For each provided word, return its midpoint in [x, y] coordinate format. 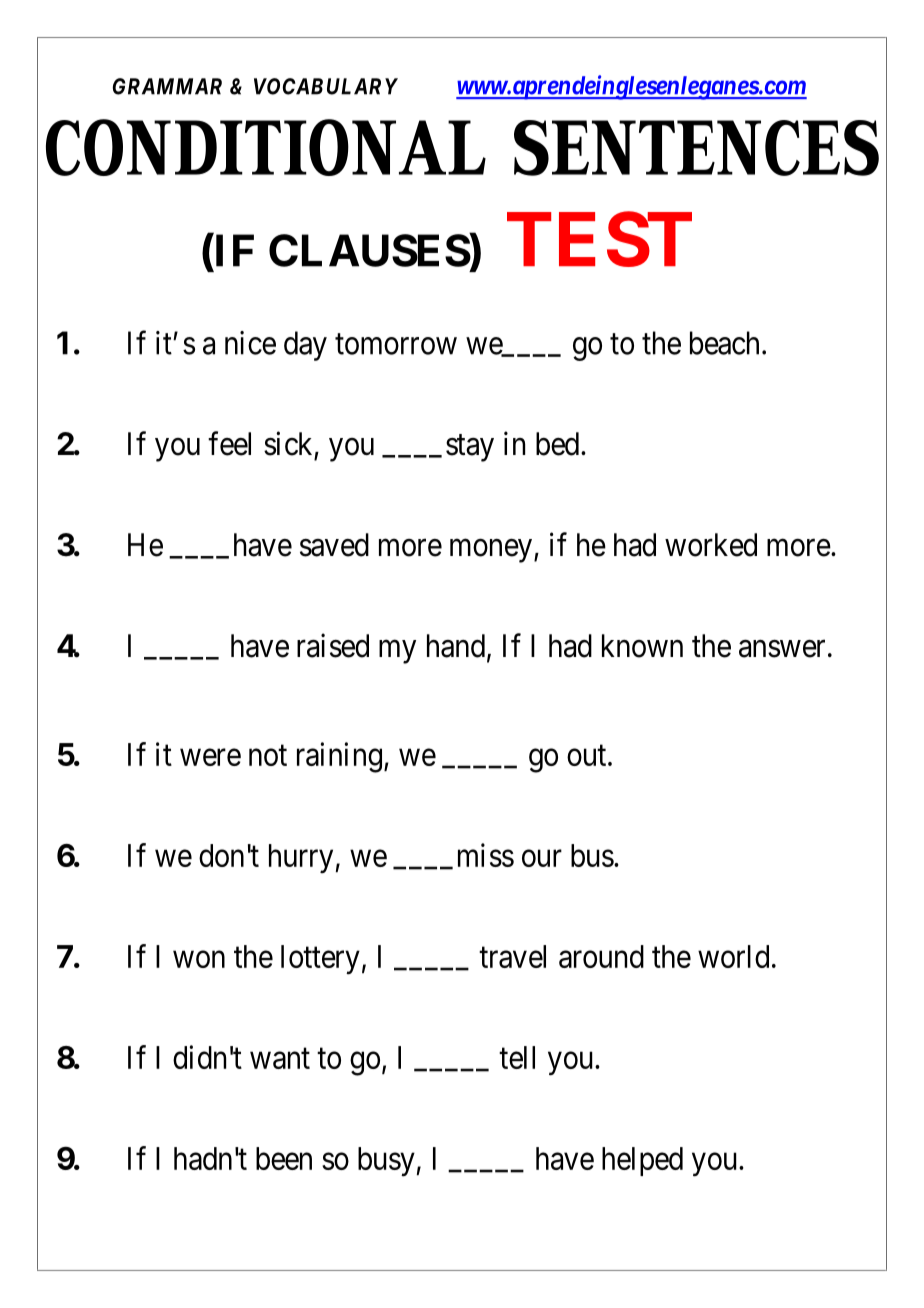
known [642, 646]
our [542, 858]
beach [724, 343]
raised [333, 645]
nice [250, 343]
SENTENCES [696, 148]
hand [457, 647]
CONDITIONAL [266, 147]
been [284, 1158]
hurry [301, 858]
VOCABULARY [326, 86]
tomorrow [396, 344]
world [733, 956]
